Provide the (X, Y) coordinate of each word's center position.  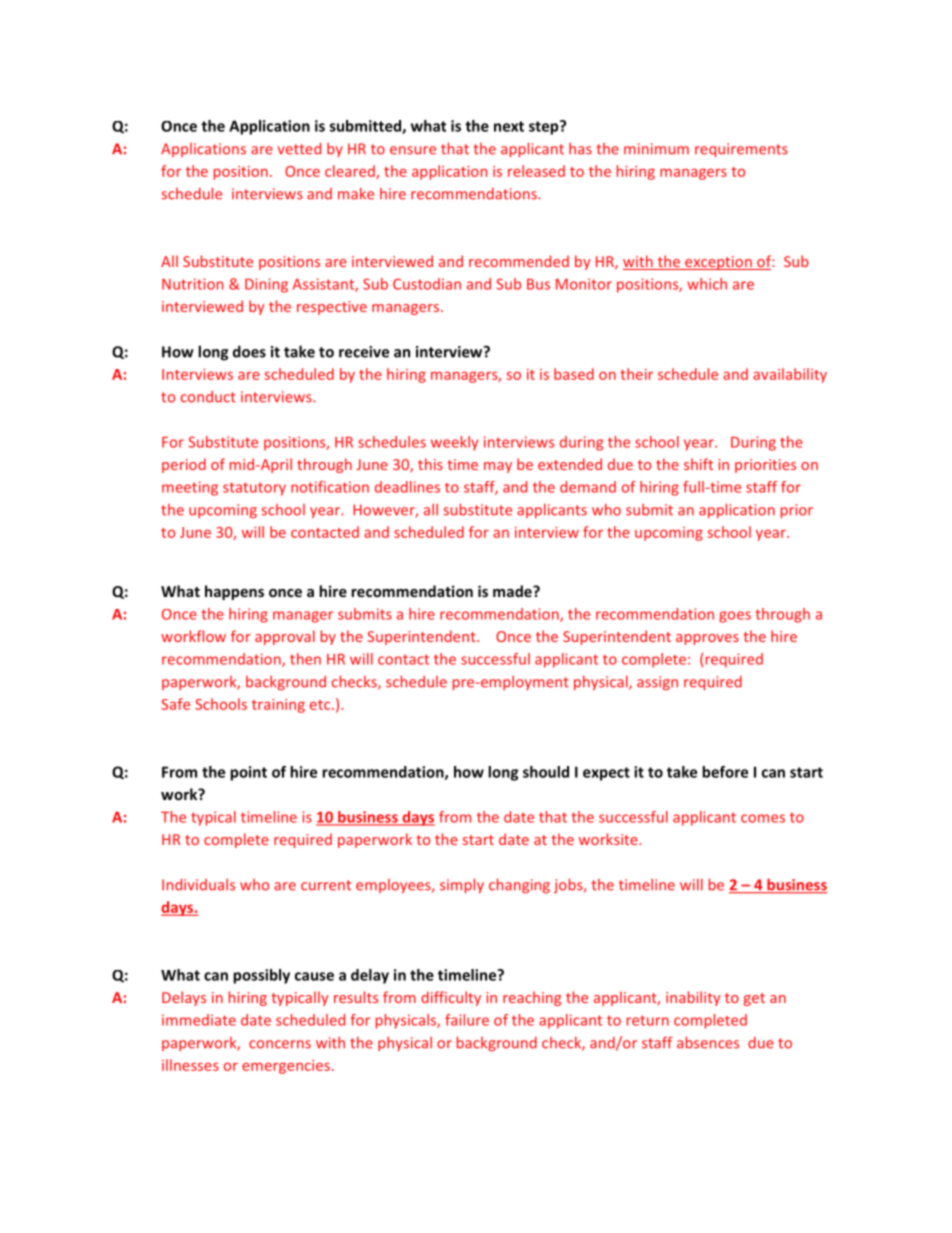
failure (467, 1020)
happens (234, 592)
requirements (741, 150)
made (513, 591)
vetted (299, 149)
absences (708, 1042)
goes (735, 617)
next (509, 126)
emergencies (286, 1067)
